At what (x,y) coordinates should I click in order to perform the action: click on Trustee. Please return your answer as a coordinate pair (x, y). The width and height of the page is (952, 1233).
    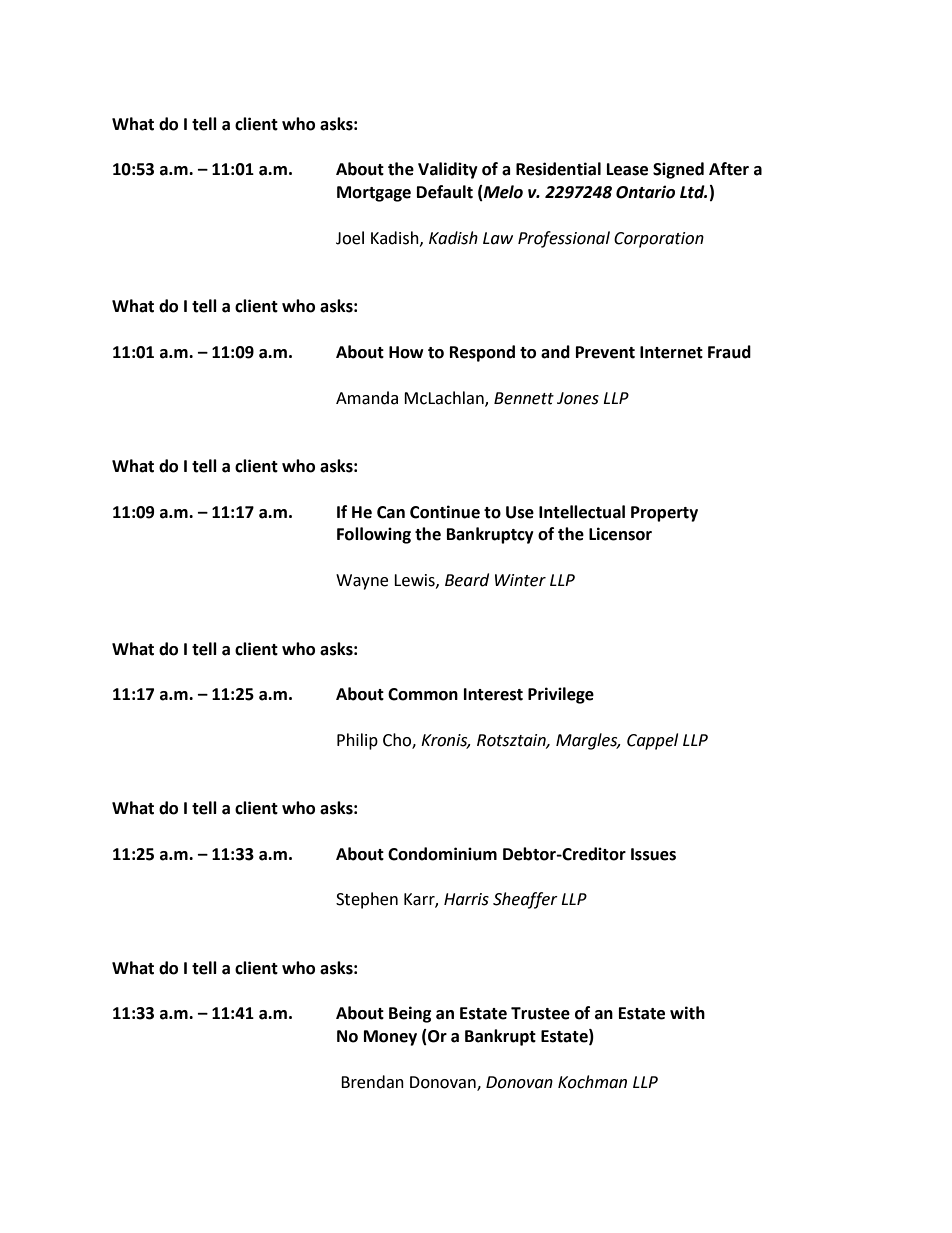
    Looking at the image, I should click on (540, 1013).
